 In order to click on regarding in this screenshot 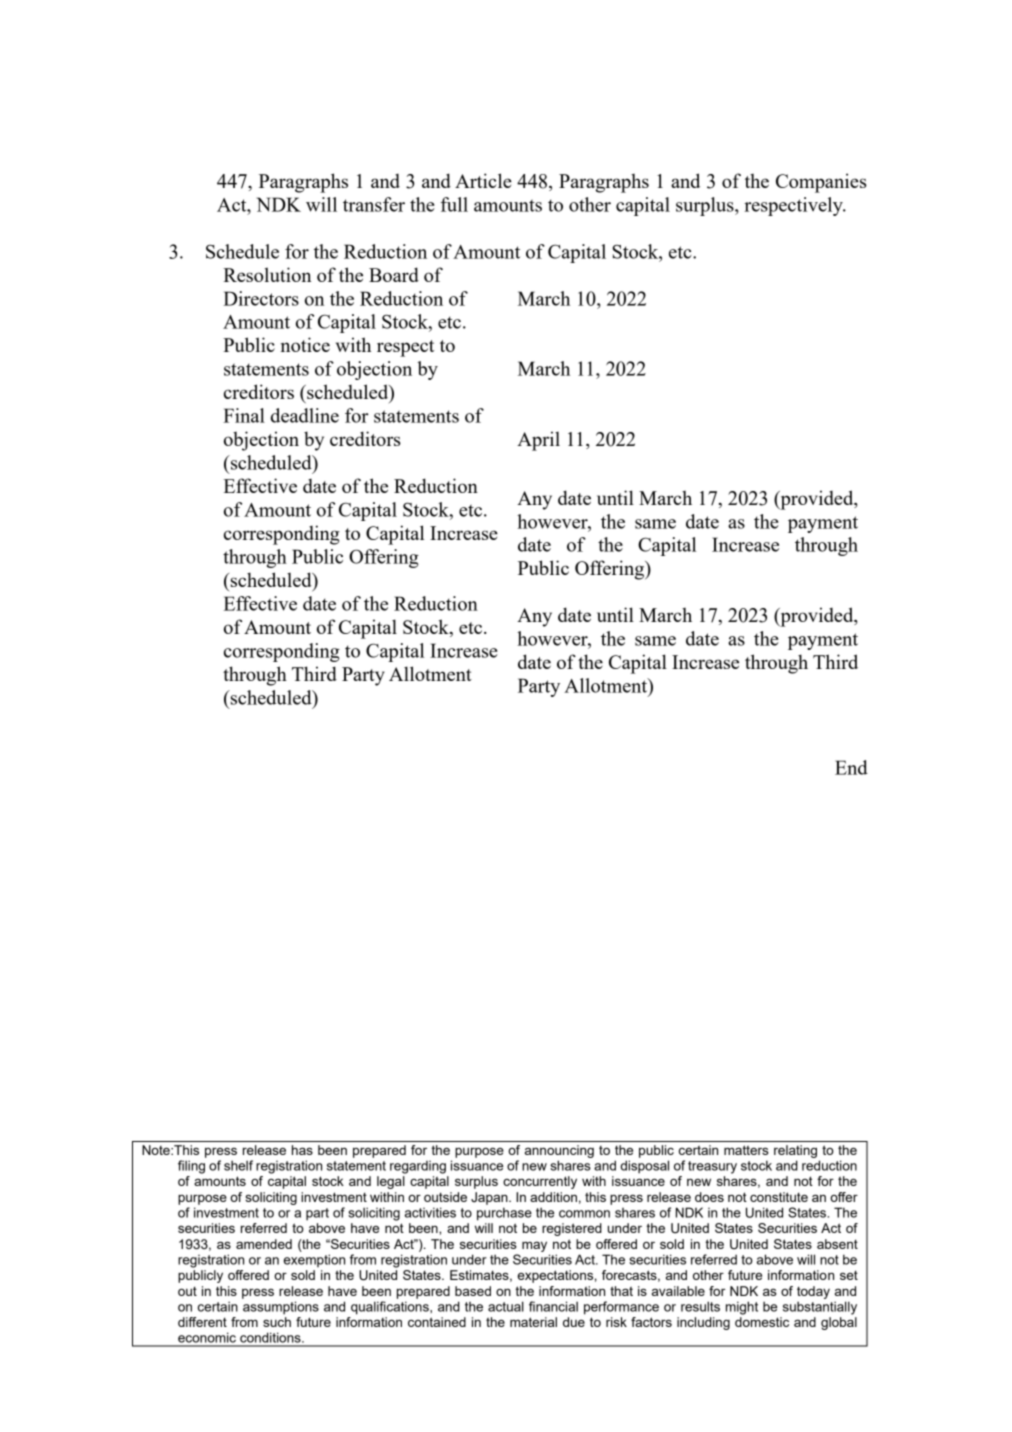, I will do `click(418, 1167)`.
